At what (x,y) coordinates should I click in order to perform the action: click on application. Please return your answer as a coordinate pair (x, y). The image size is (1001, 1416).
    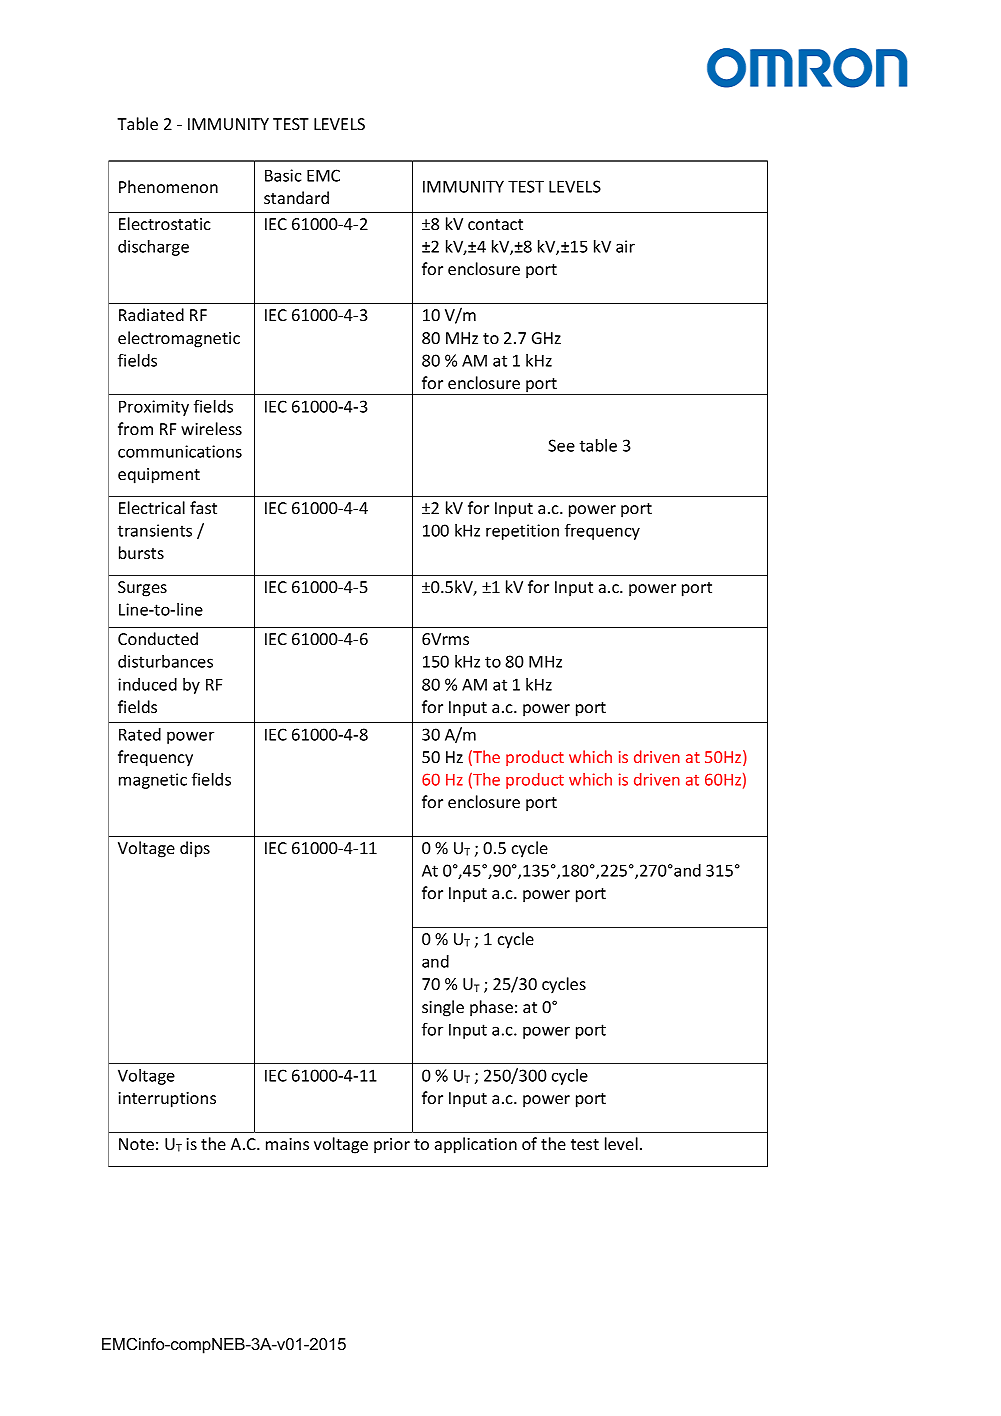
    Looking at the image, I should click on (476, 1145).
